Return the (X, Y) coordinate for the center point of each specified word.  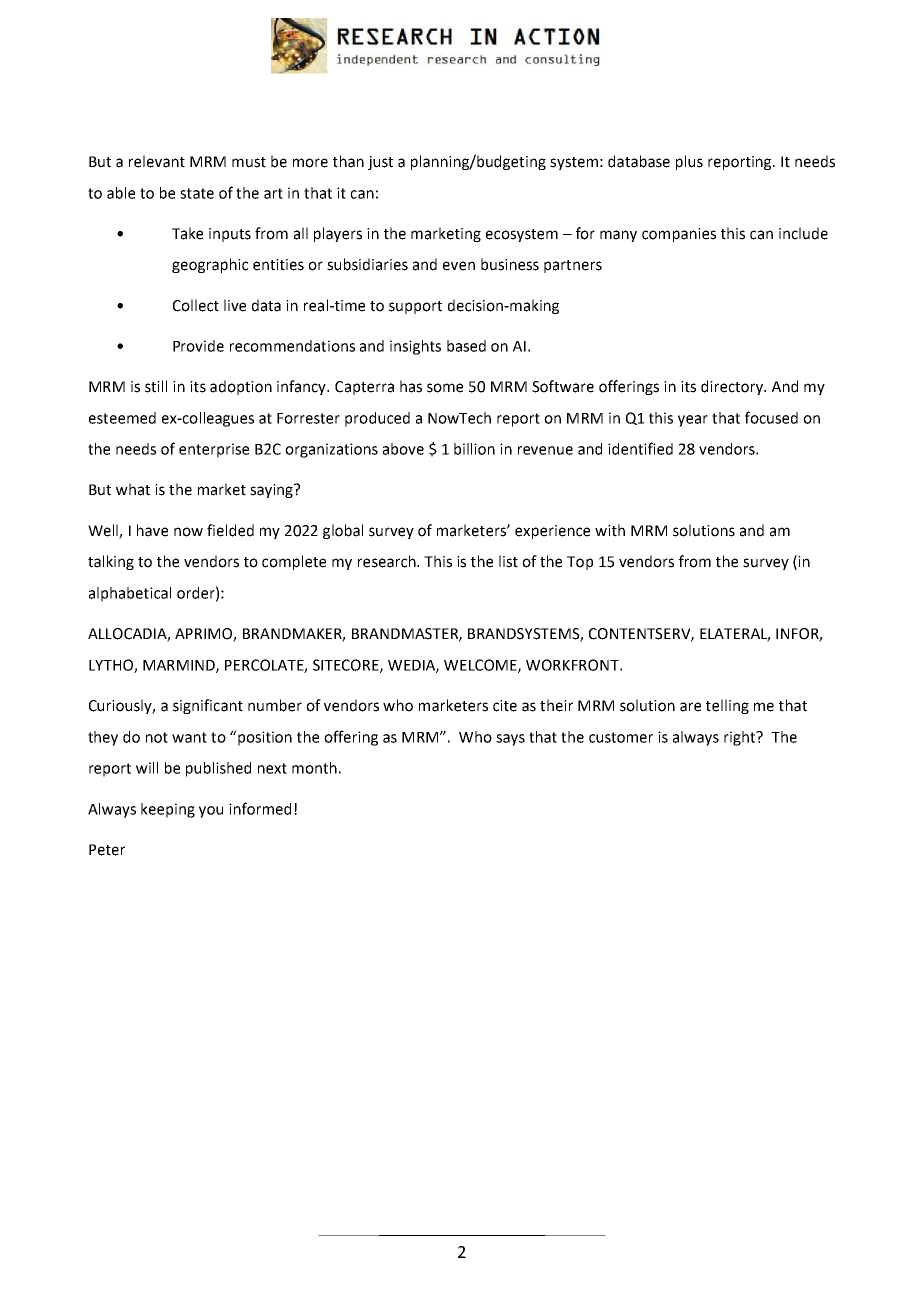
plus (689, 162)
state (197, 193)
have (152, 530)
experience (552, 532)
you (211, 812)
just (380, 163)
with (610, 530)
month (314, 768)
